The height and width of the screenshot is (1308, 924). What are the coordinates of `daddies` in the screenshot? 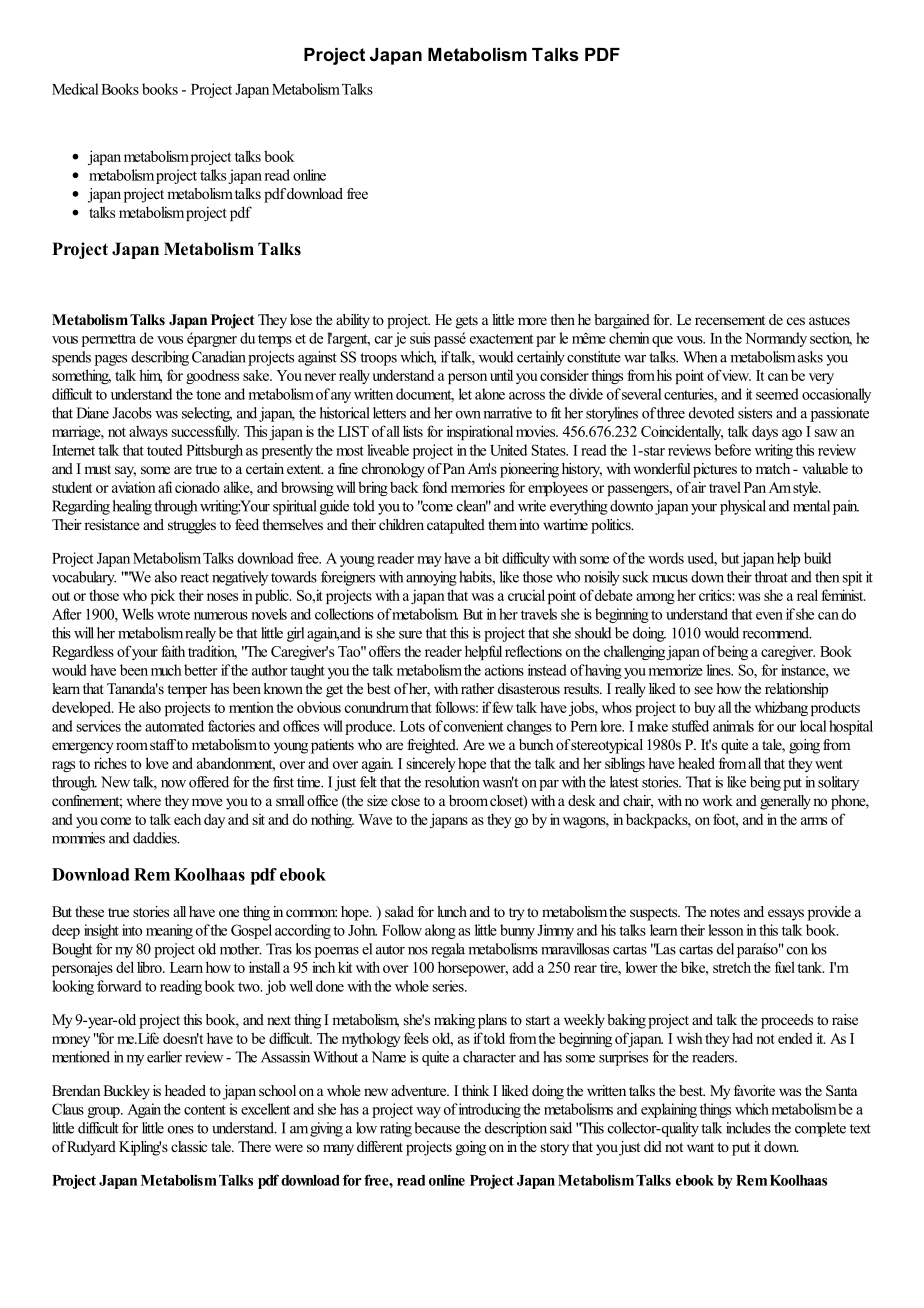 It's located at (156, 838).
